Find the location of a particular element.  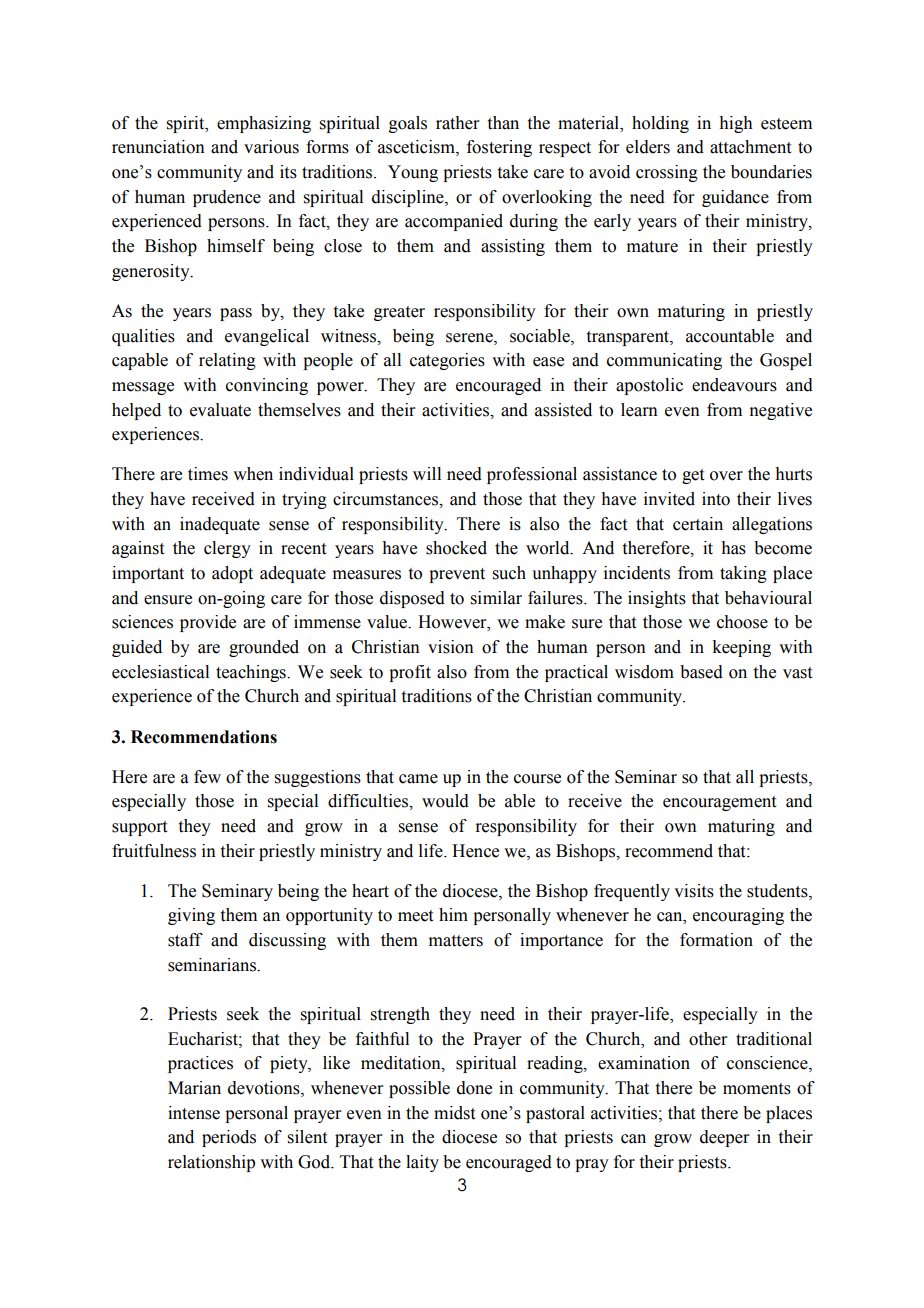

midst is located at coordinates (454, 1113).
